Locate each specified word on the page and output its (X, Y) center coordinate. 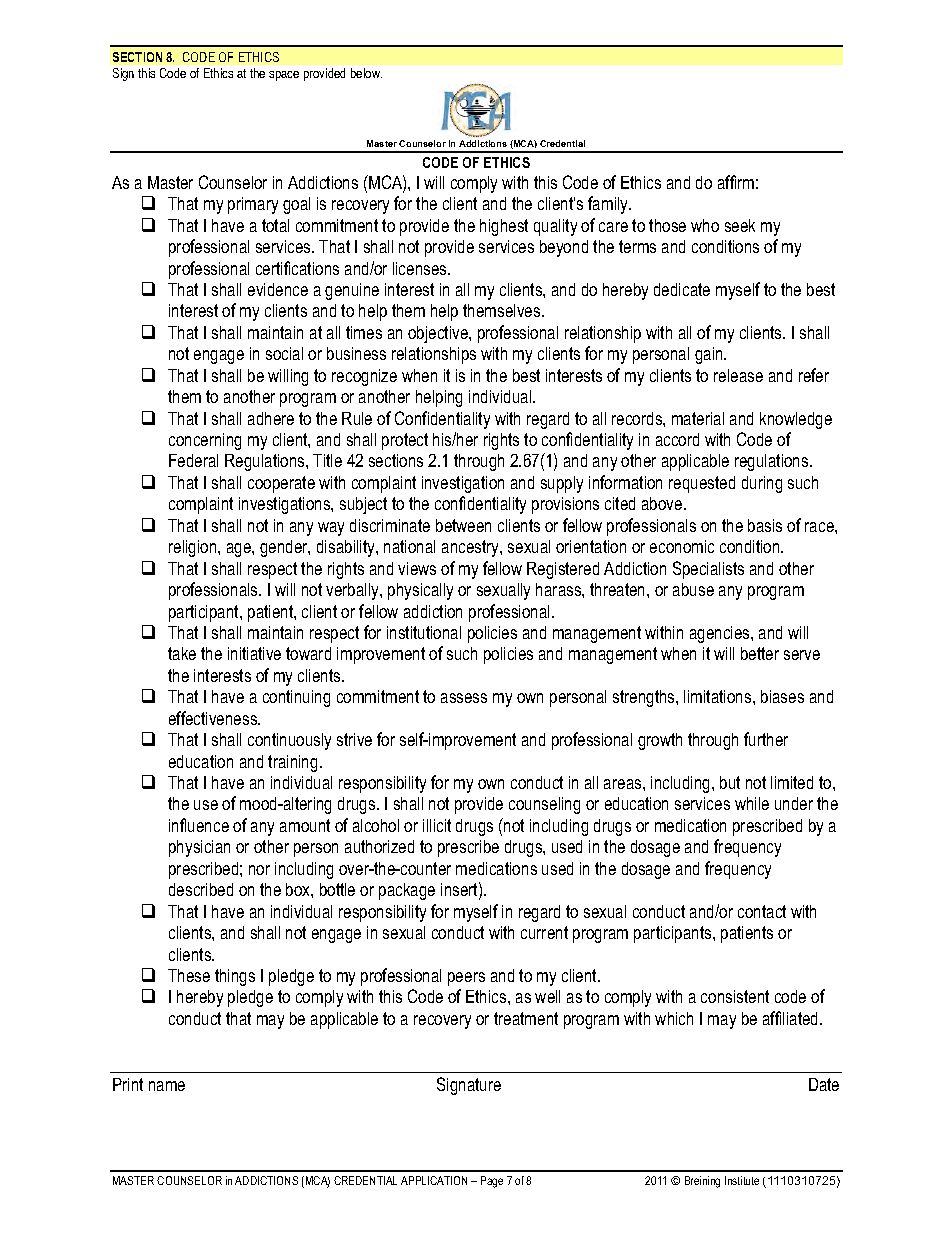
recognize (364, 377)
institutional (424, 632)
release (738, 375)
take (182, 653)
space (284, 76)
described (201, 889)
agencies (721, 634)
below (366, 73)
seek (740, 225)
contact (762, 911)
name (167, 1086)
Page (492, 1182)
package (407, 891)
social (284, 353)
